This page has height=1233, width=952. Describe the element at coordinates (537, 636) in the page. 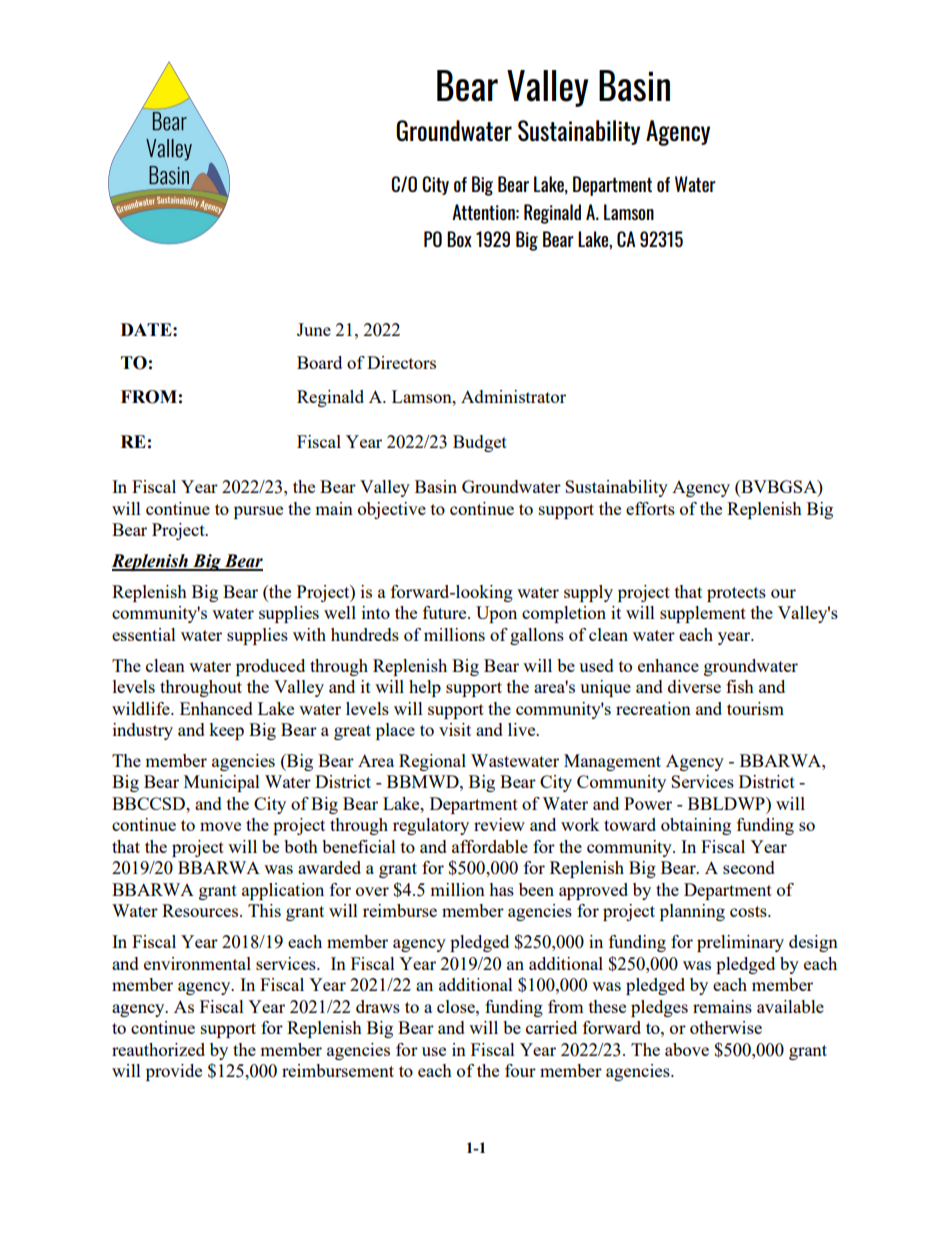

I see `gallons` at that location.
